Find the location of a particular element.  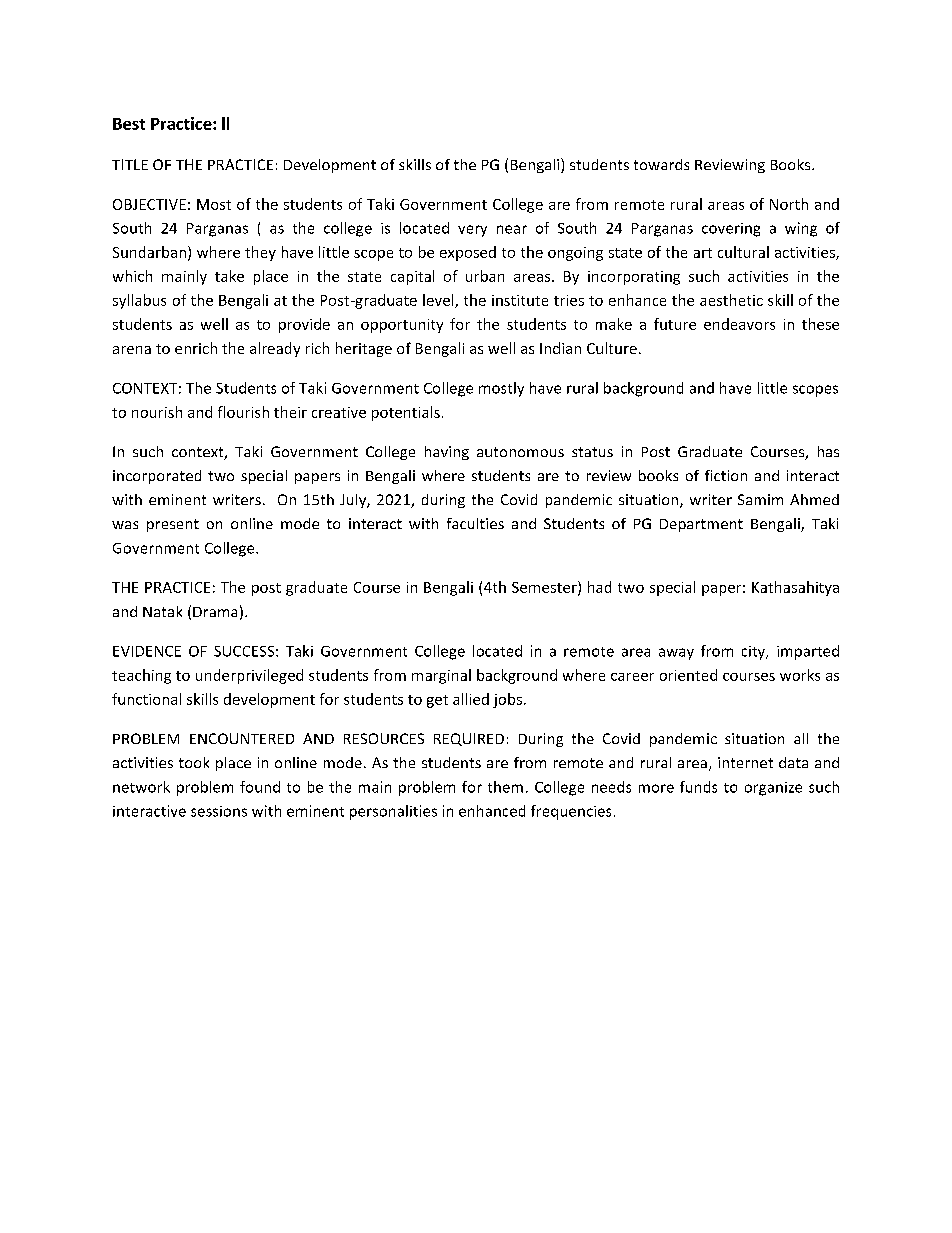

city is located at coordinates (754, 653).
